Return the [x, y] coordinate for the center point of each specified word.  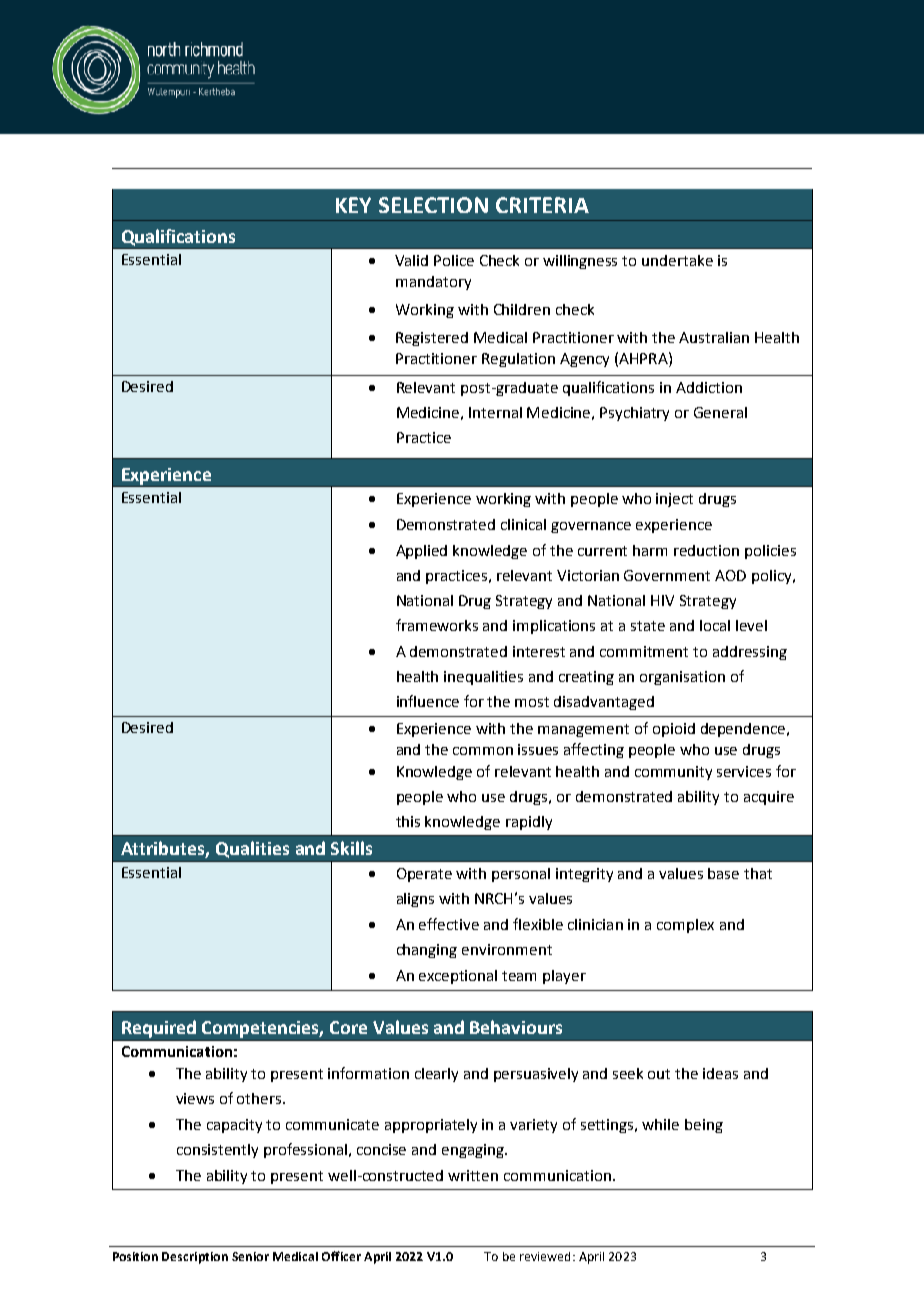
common [483, 751]
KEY [353, 205]
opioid [674, 730]
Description [195, 1258]
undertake [677, 260]
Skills [351, 848]
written [473, 1175]
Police [454, 260]
